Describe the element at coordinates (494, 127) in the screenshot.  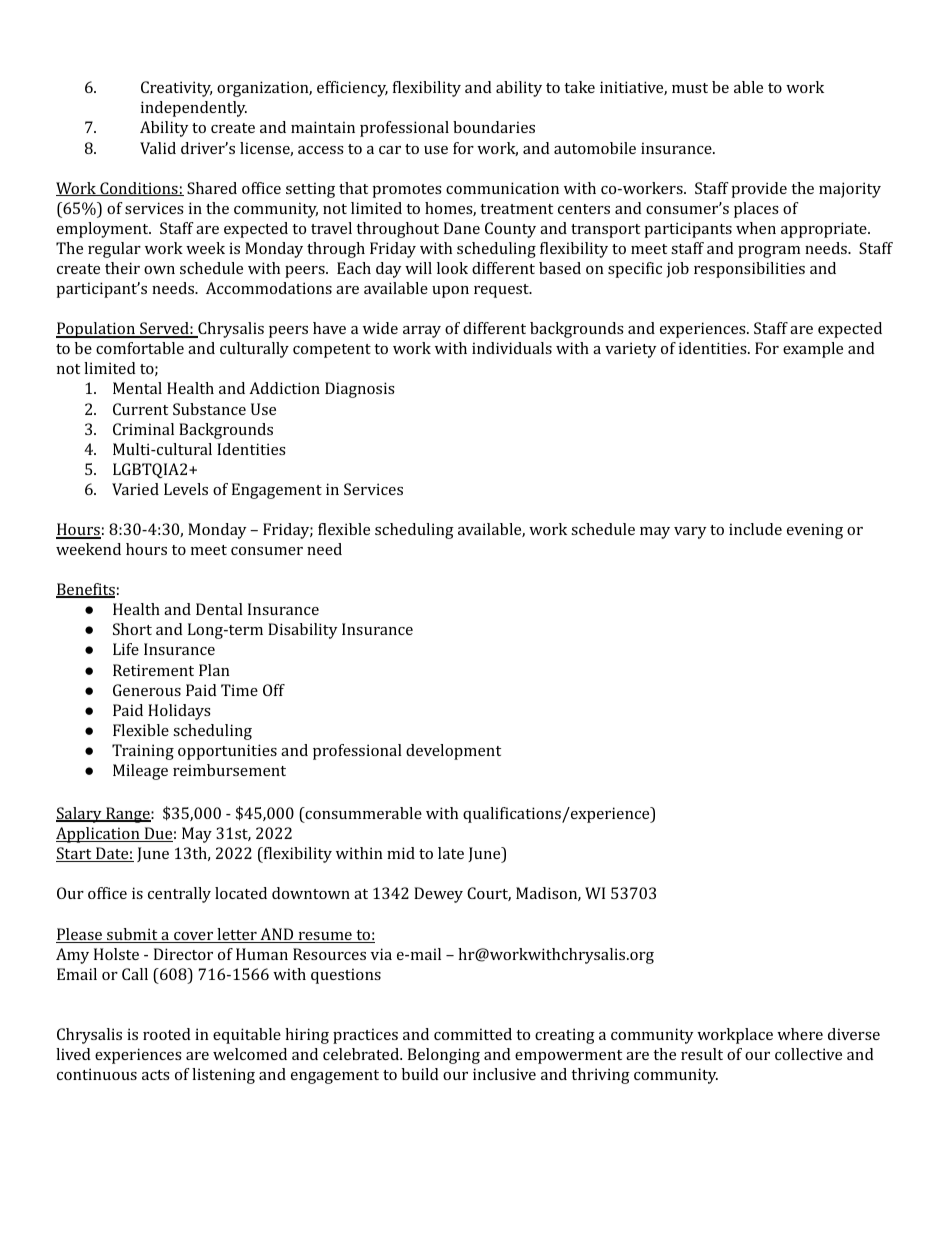
I see `boundaries` at that location.
